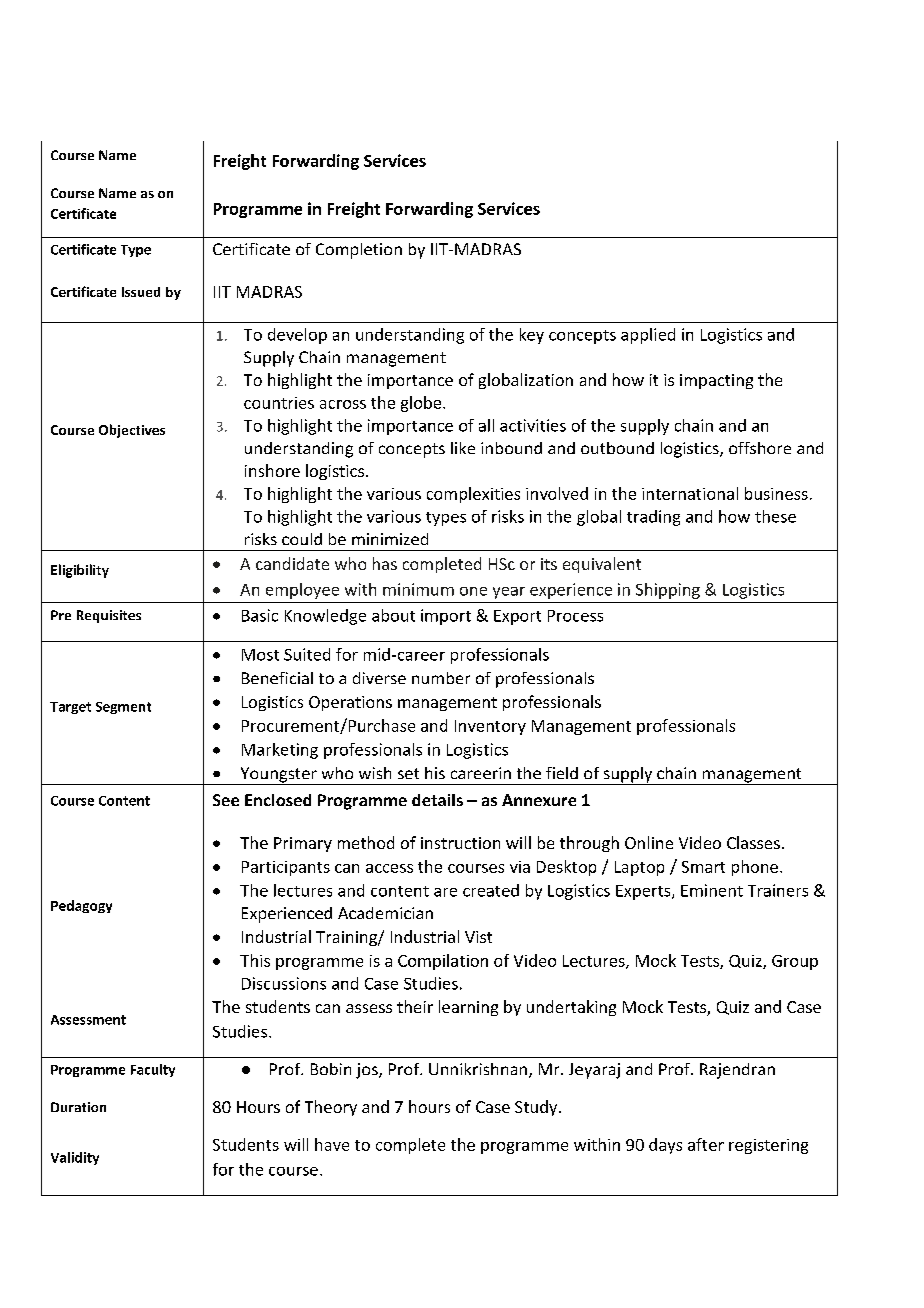 Image resolution: width=924 pixels, height=1308 pixels. I want to click on after, so click(706, 1144).
